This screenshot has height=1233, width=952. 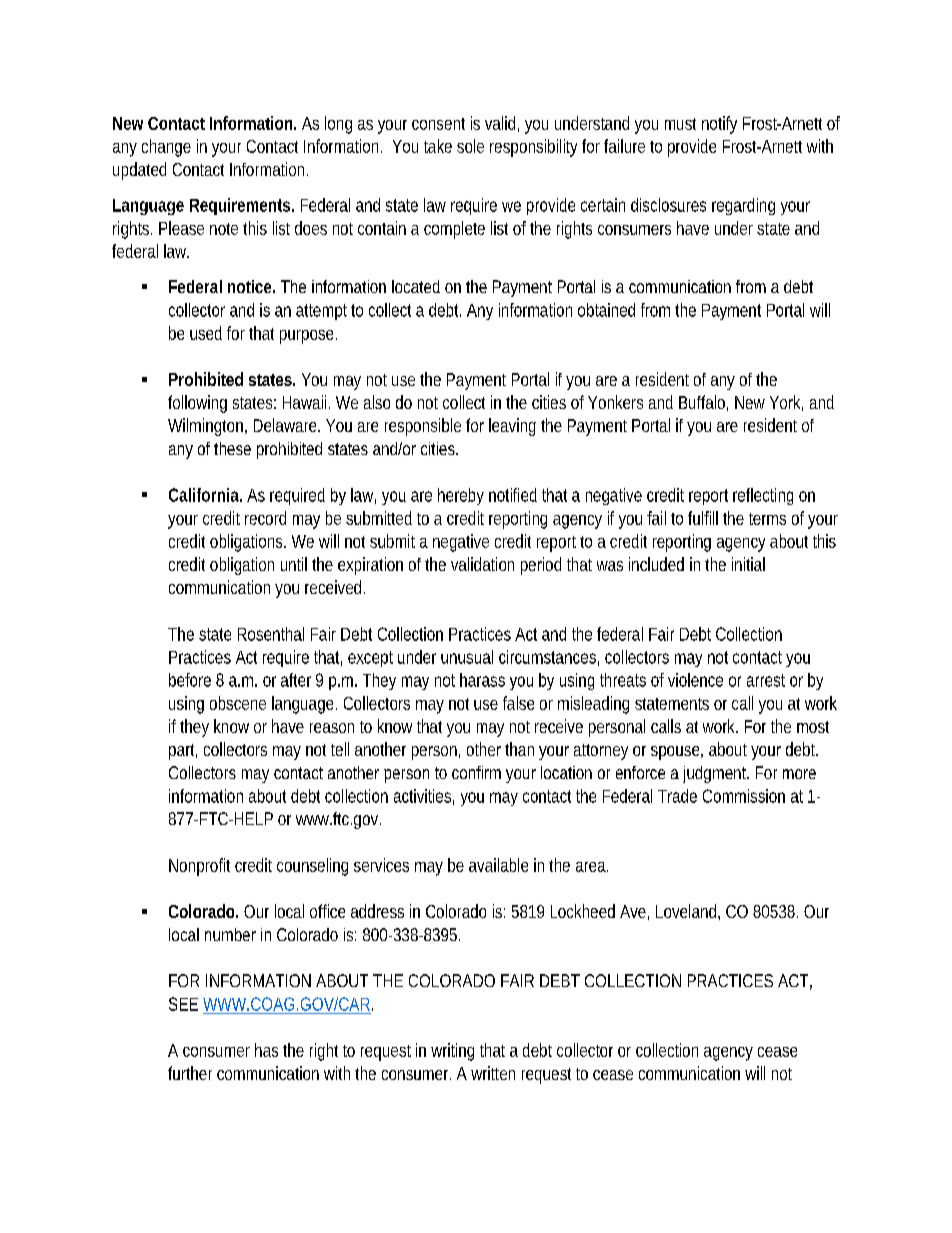 I want to click on part, so click(x=183, y=752).
